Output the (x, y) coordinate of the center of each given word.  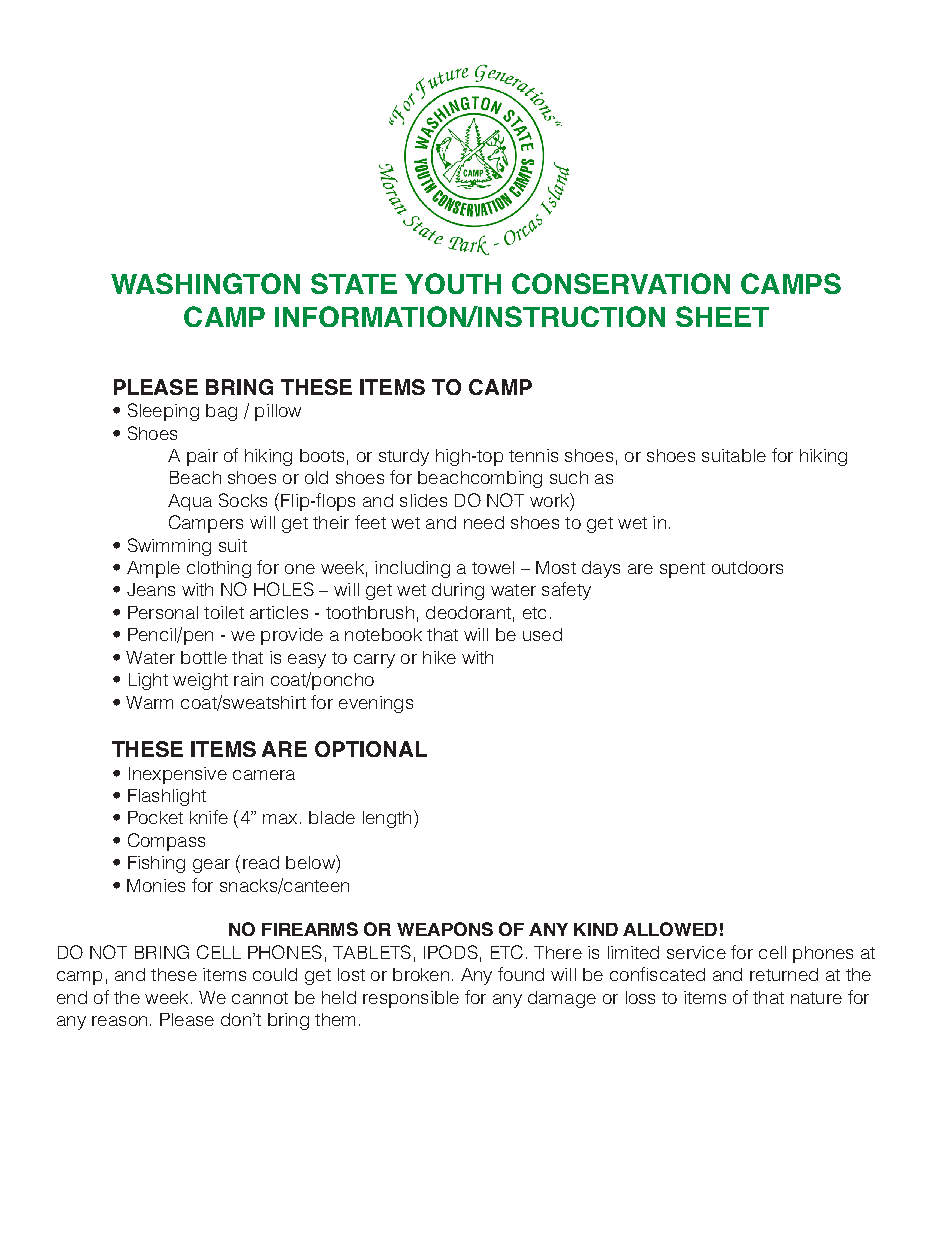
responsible (411, 999)
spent (682, 570)
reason (119, 1021)
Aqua (190, 502)
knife (209, 817)
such (569, 477)
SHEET (722, 316)
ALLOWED (670, 929)
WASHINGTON (205, 283)
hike (439, 657)
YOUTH (453, 283)
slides (423, 500)
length (387, 819)
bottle (204, 657)
